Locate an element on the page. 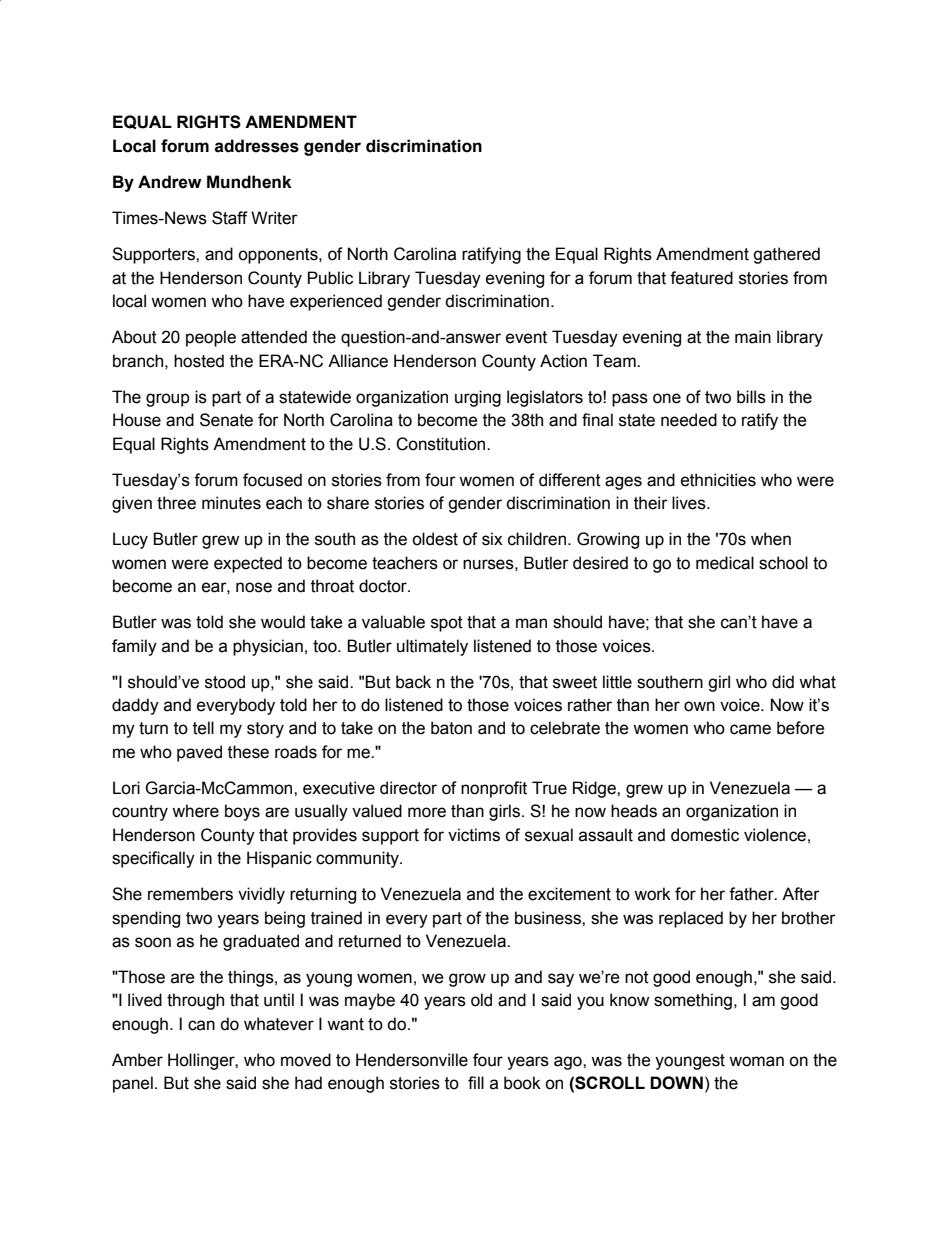  Constitution is located at coordinates (442, 444).
